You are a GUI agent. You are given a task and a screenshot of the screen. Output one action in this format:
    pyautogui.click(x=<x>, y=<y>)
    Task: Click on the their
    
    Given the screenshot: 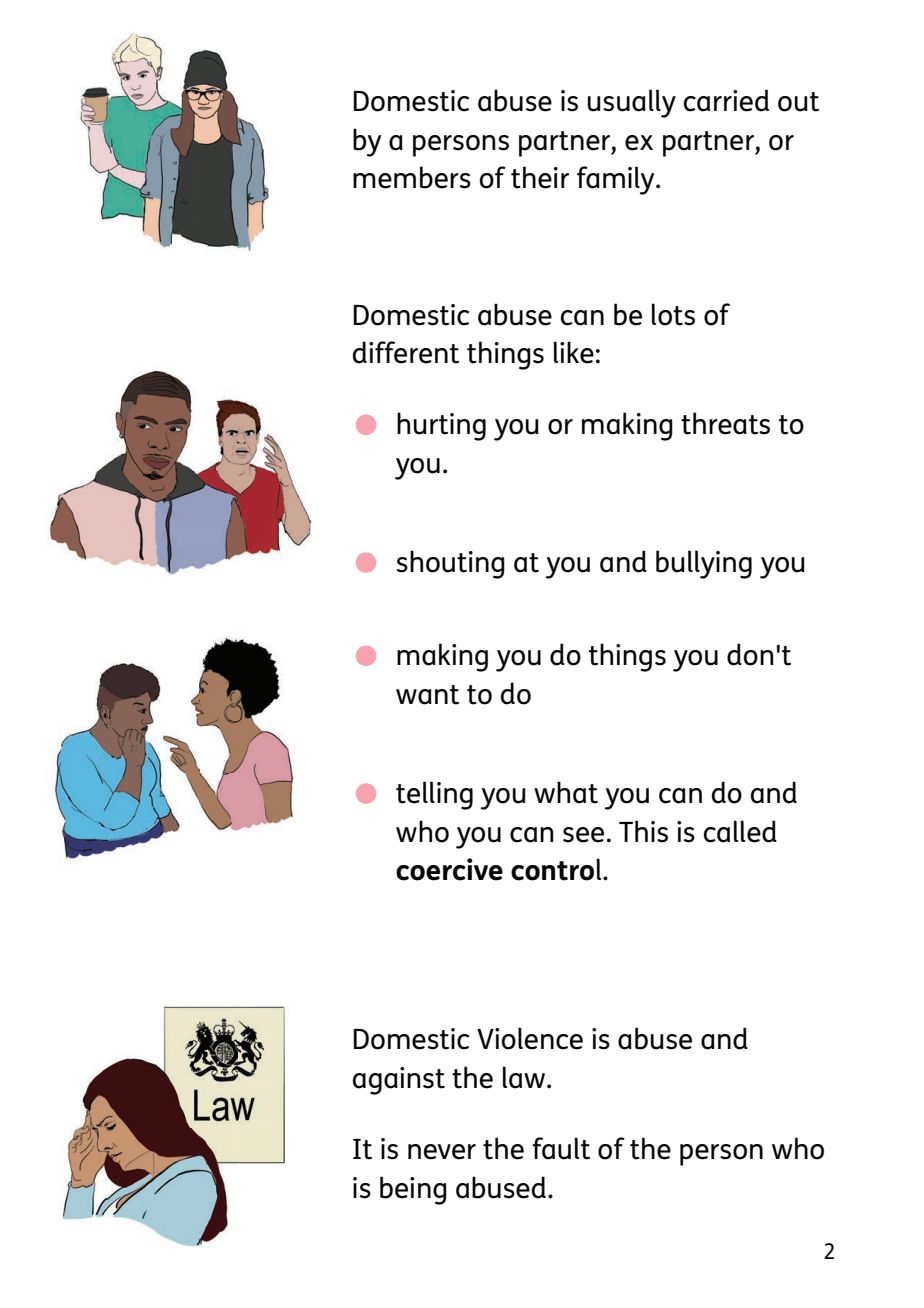 What is the action you would take?
    pyautogui.click(x=540, y=177)
